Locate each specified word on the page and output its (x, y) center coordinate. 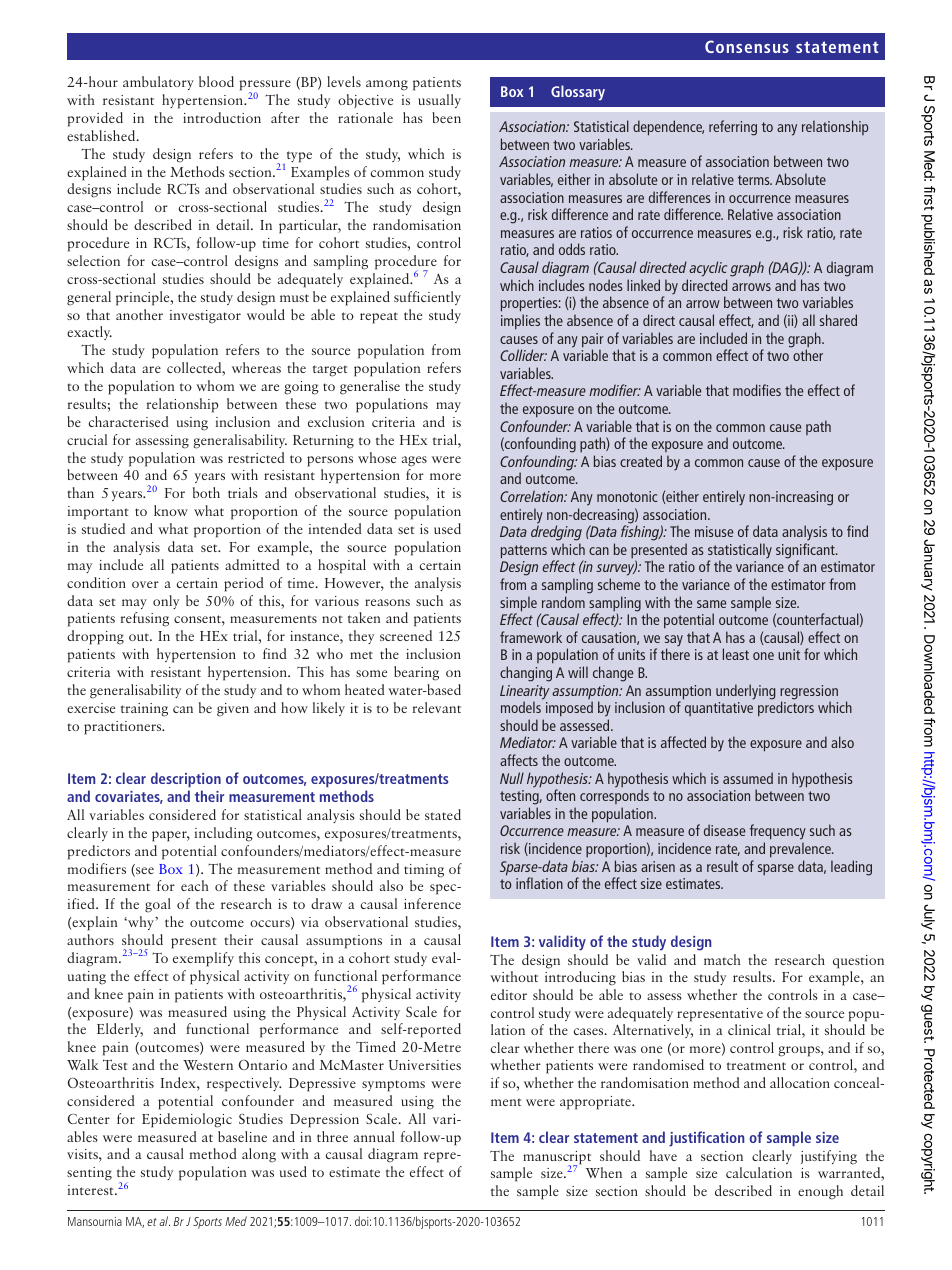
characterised (129, 421)
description (186, 780)
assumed (748, 778)
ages (414, 461)
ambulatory (158, 83)
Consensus (747, 46)
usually (439, 101)
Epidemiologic (187, 1120)
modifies (757, 390)
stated (443, 814)
